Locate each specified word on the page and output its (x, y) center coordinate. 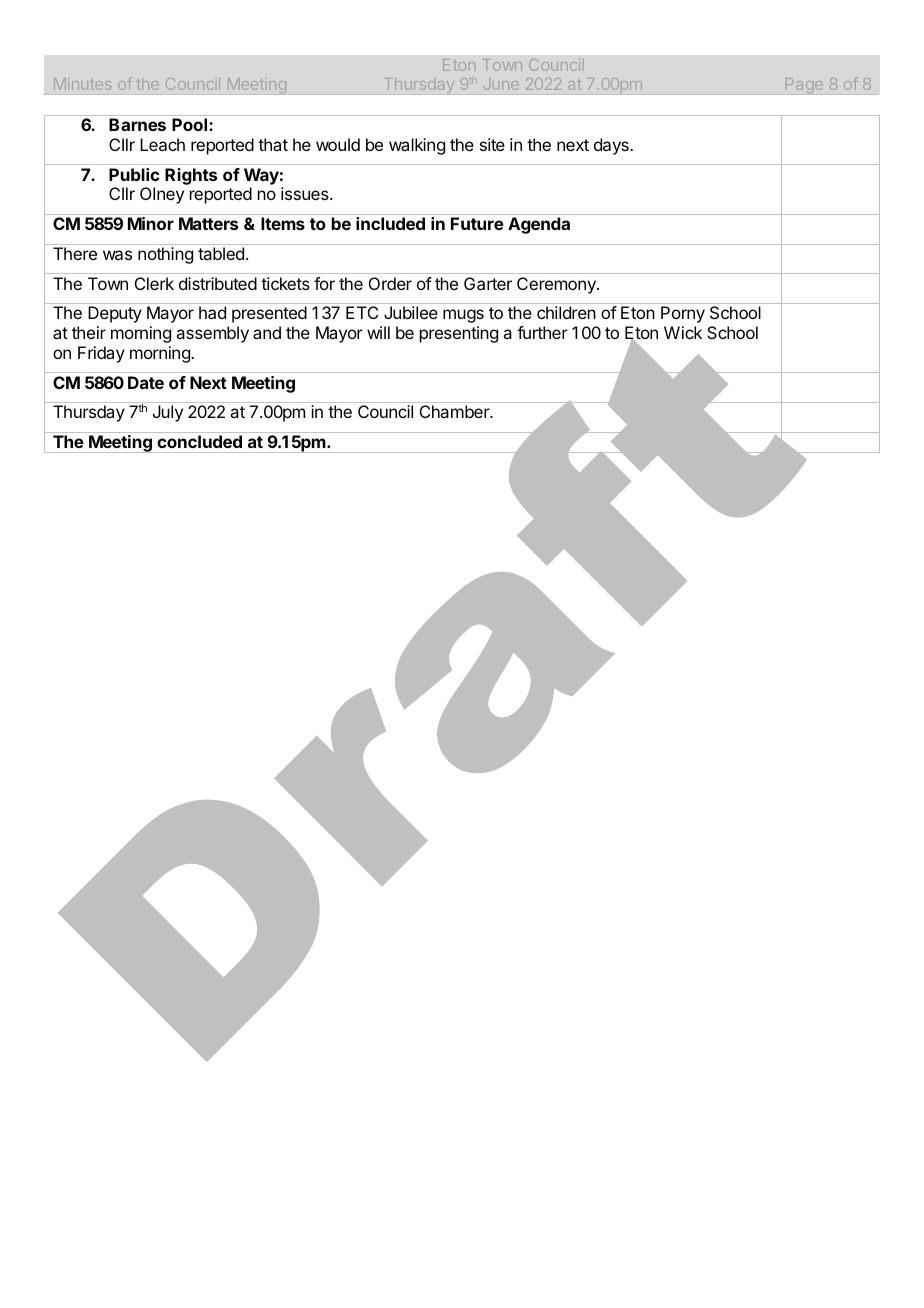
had (212, 312)
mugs (463, 316)
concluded (200, 441)
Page (804, 86)
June (501, 85)
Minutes (82, 84)
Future (477, 223)
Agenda (539, 225)
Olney (162, 195)
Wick (683, 332)
